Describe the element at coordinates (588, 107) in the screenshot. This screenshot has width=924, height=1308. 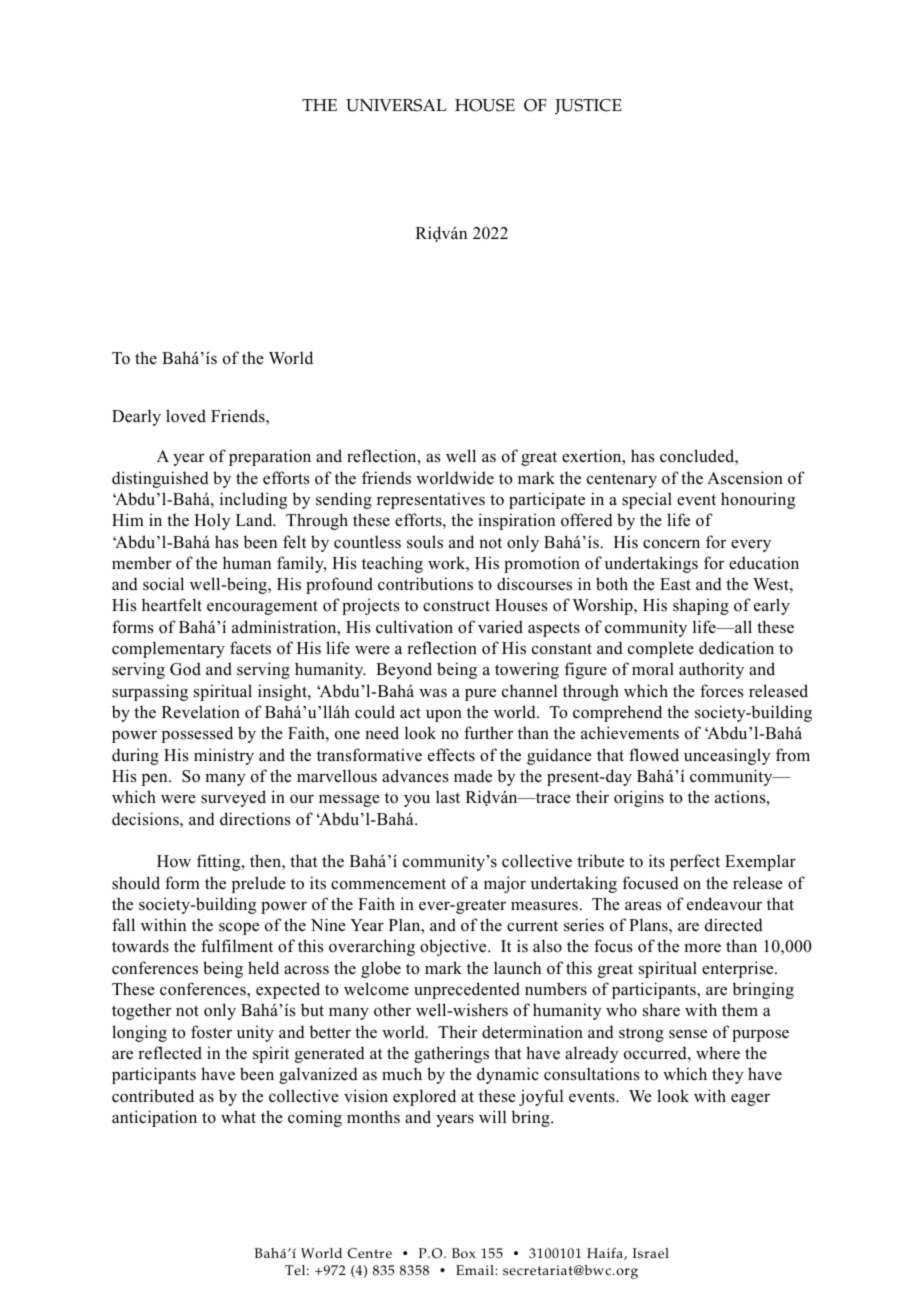
I see `JUSTICE` at that location.
